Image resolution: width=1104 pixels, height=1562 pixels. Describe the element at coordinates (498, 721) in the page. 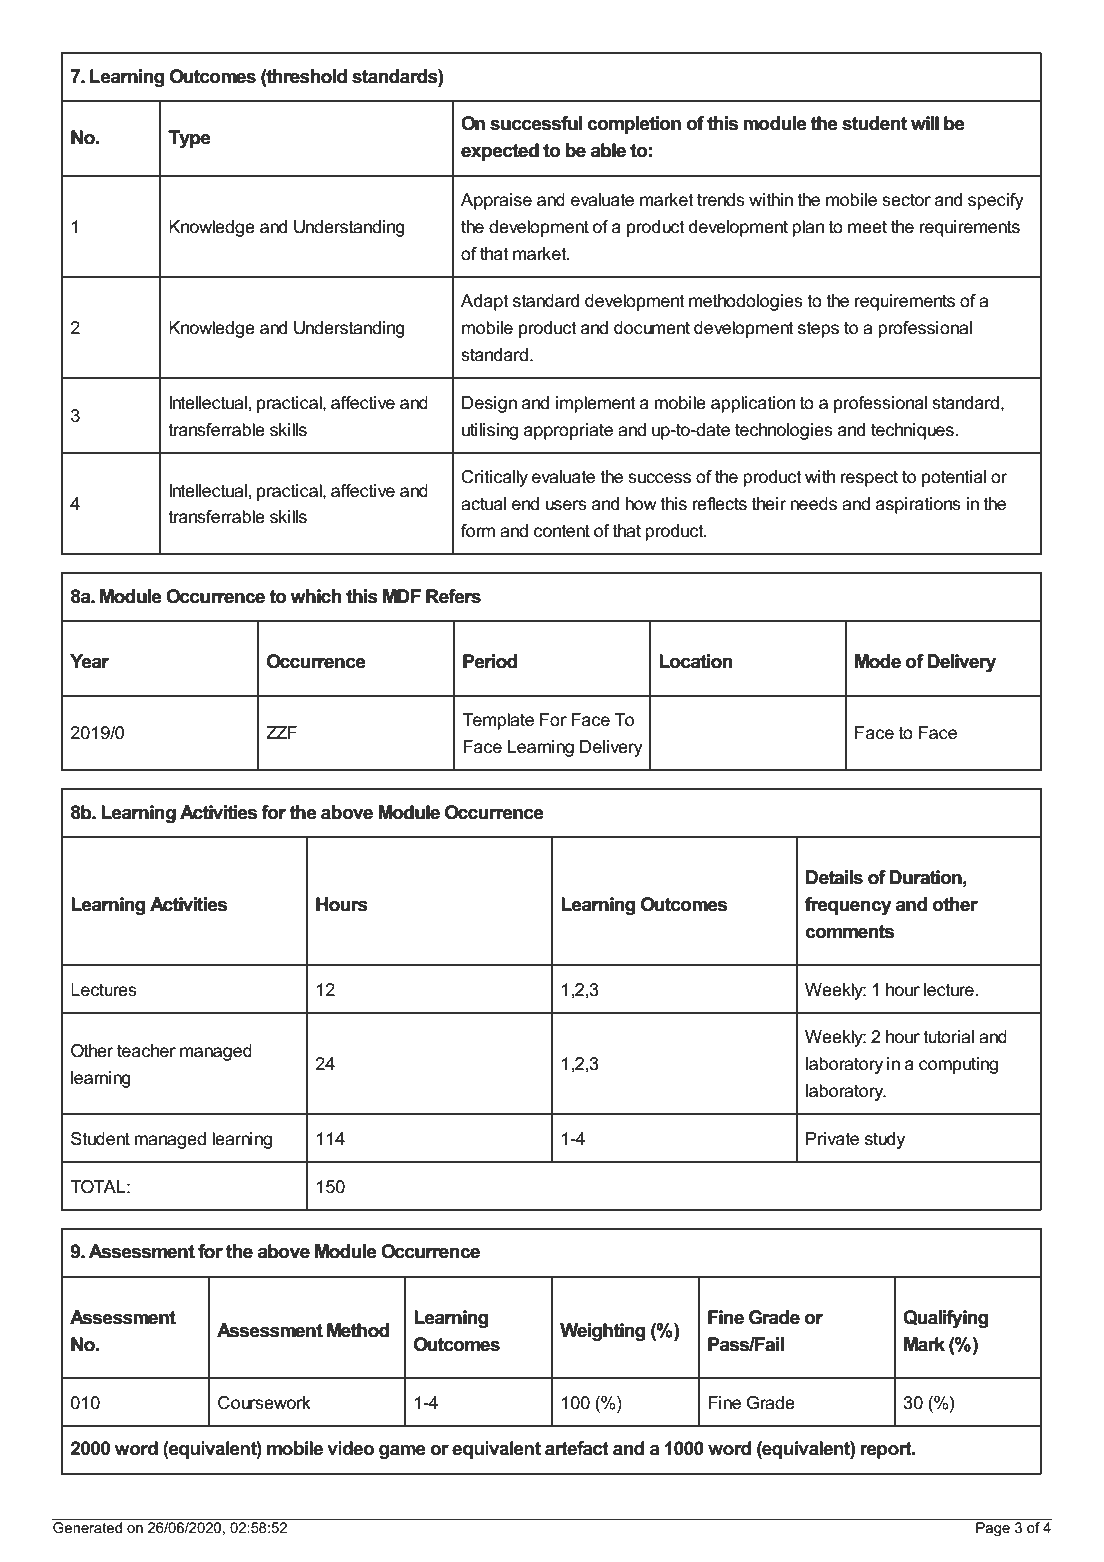

I see `Template` at that location.
